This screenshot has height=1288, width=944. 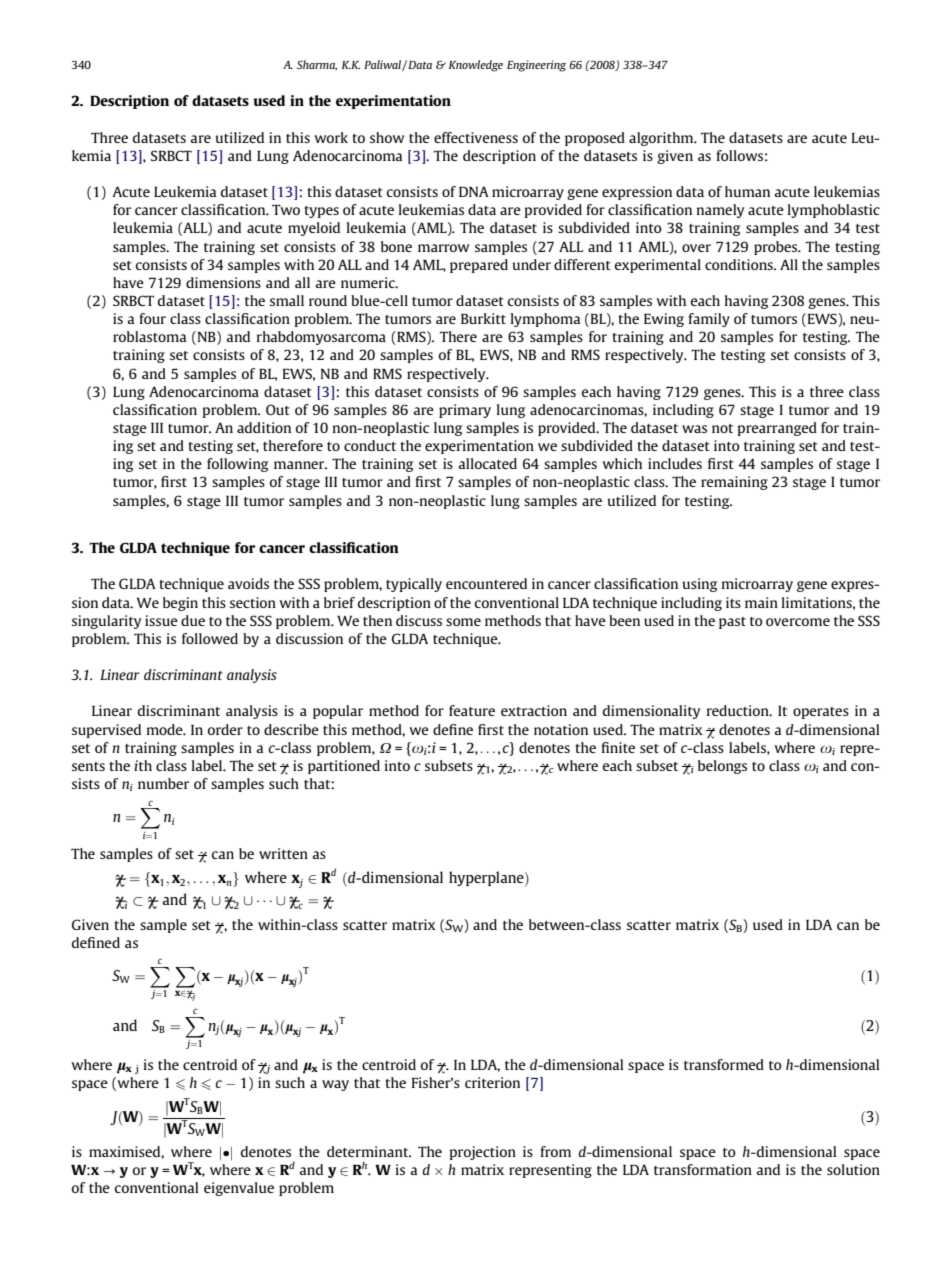 I want to click on eigenvalue, so click(x=239, y=1189).
